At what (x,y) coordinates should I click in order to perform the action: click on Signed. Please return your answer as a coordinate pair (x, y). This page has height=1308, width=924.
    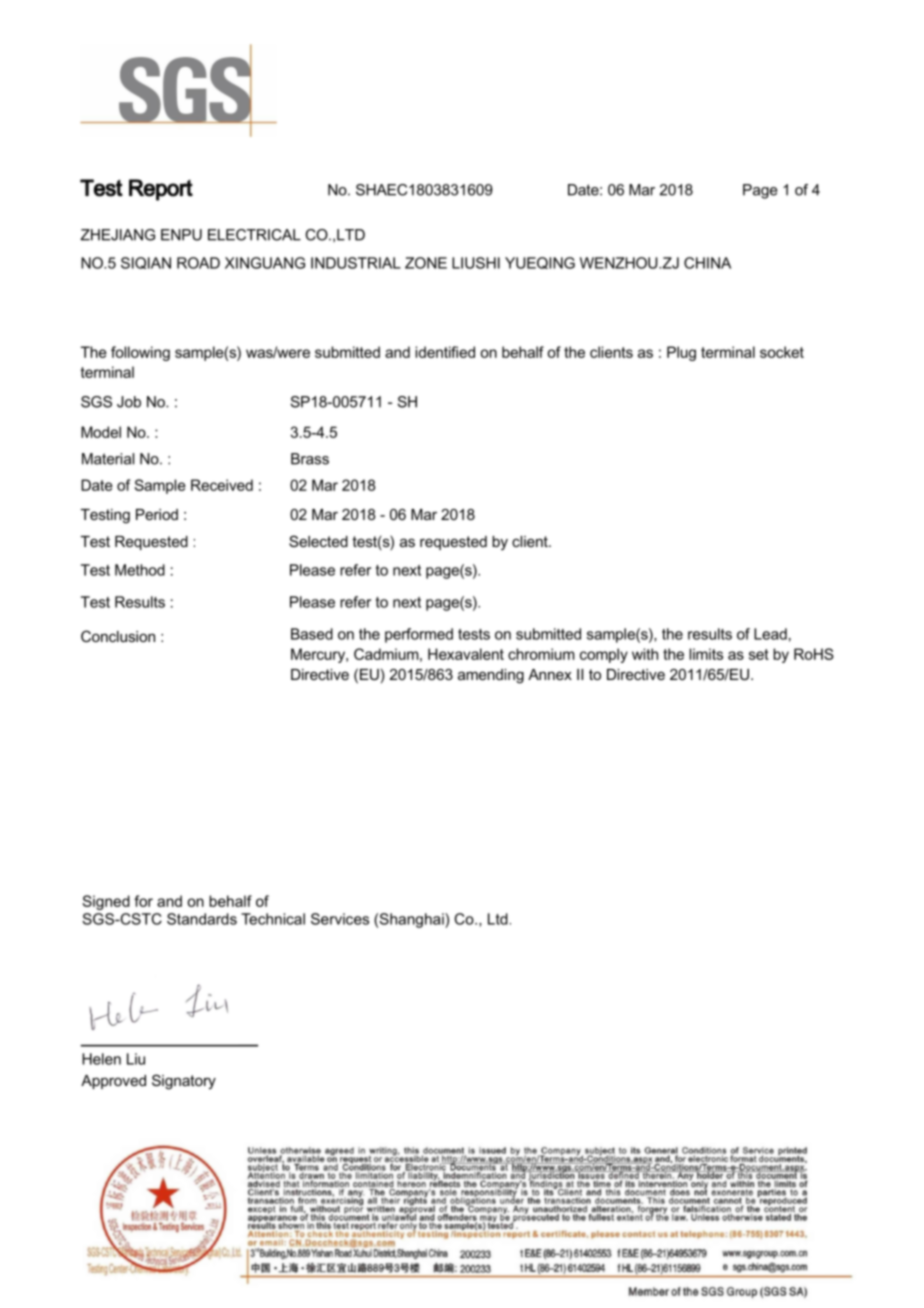
    Looking at the image, I should click on (106, 902).
